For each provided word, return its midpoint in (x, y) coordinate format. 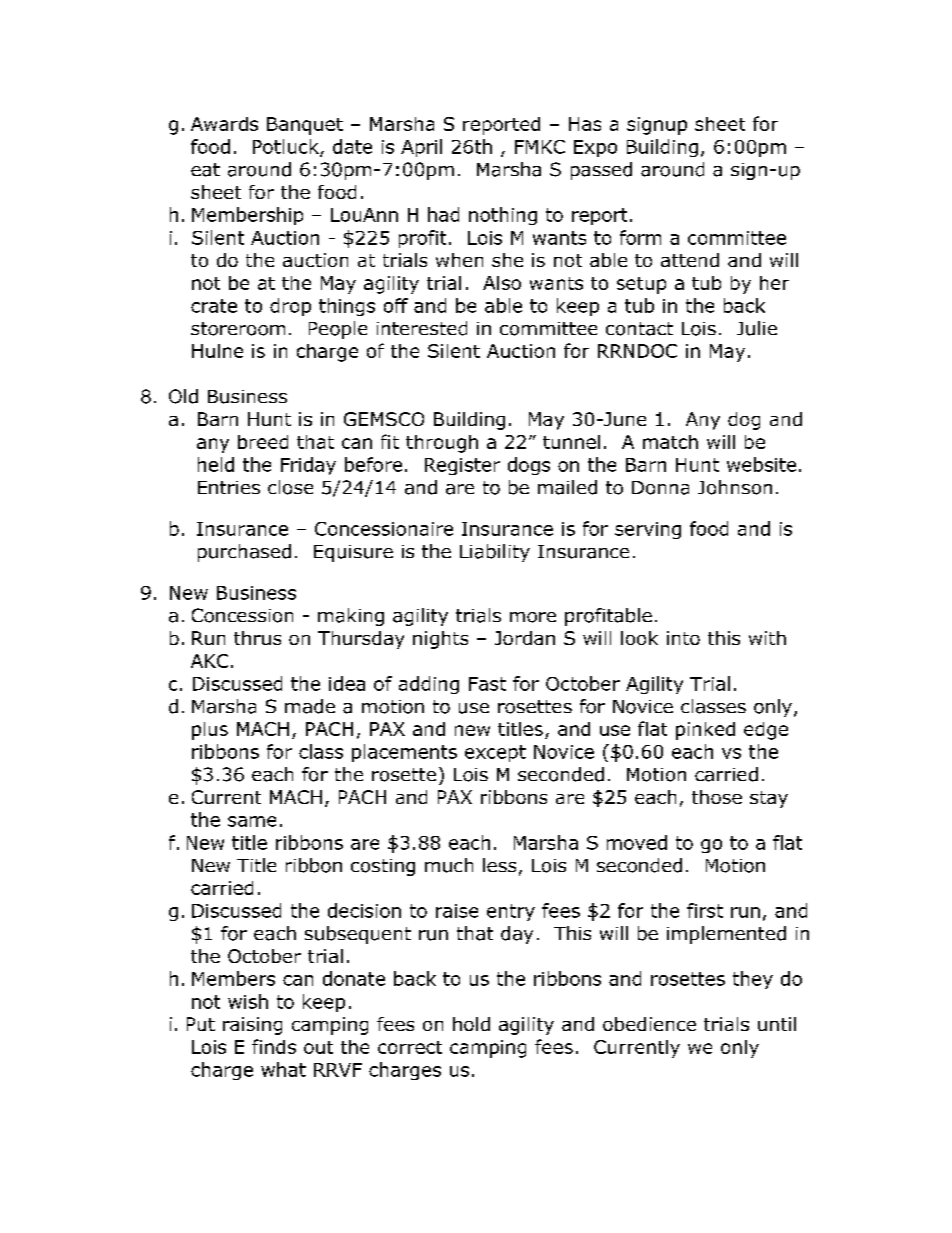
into (683, 638)
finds (274, 1046)
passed (601, 171)
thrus (257, 638)
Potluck (287, 147)
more (533, 617)
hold (471, 1024)
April (421, 148)
